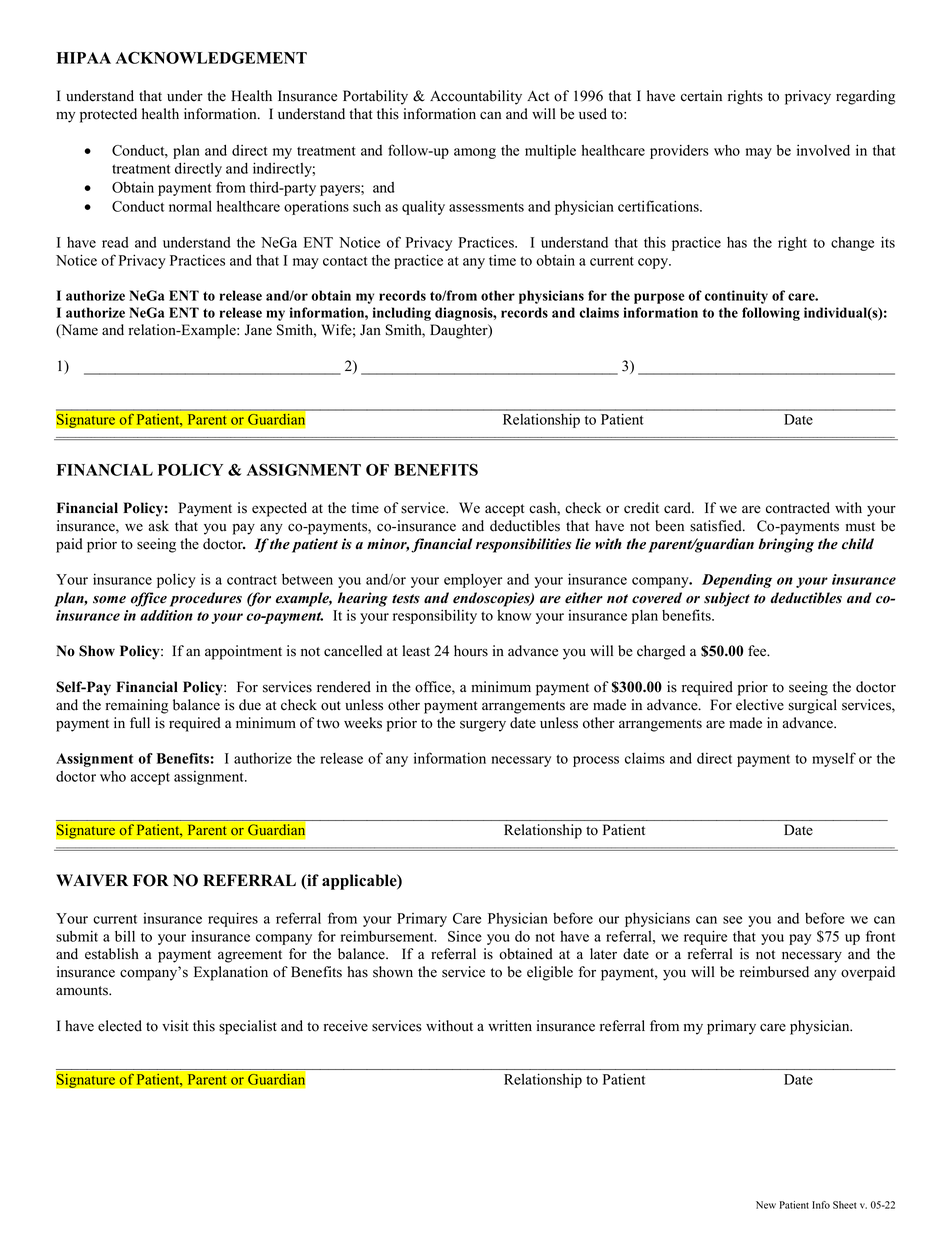  What do you see at coordinates (166, 615) in the screenshot?
I see `addition` at bounding box center [166, 615].
